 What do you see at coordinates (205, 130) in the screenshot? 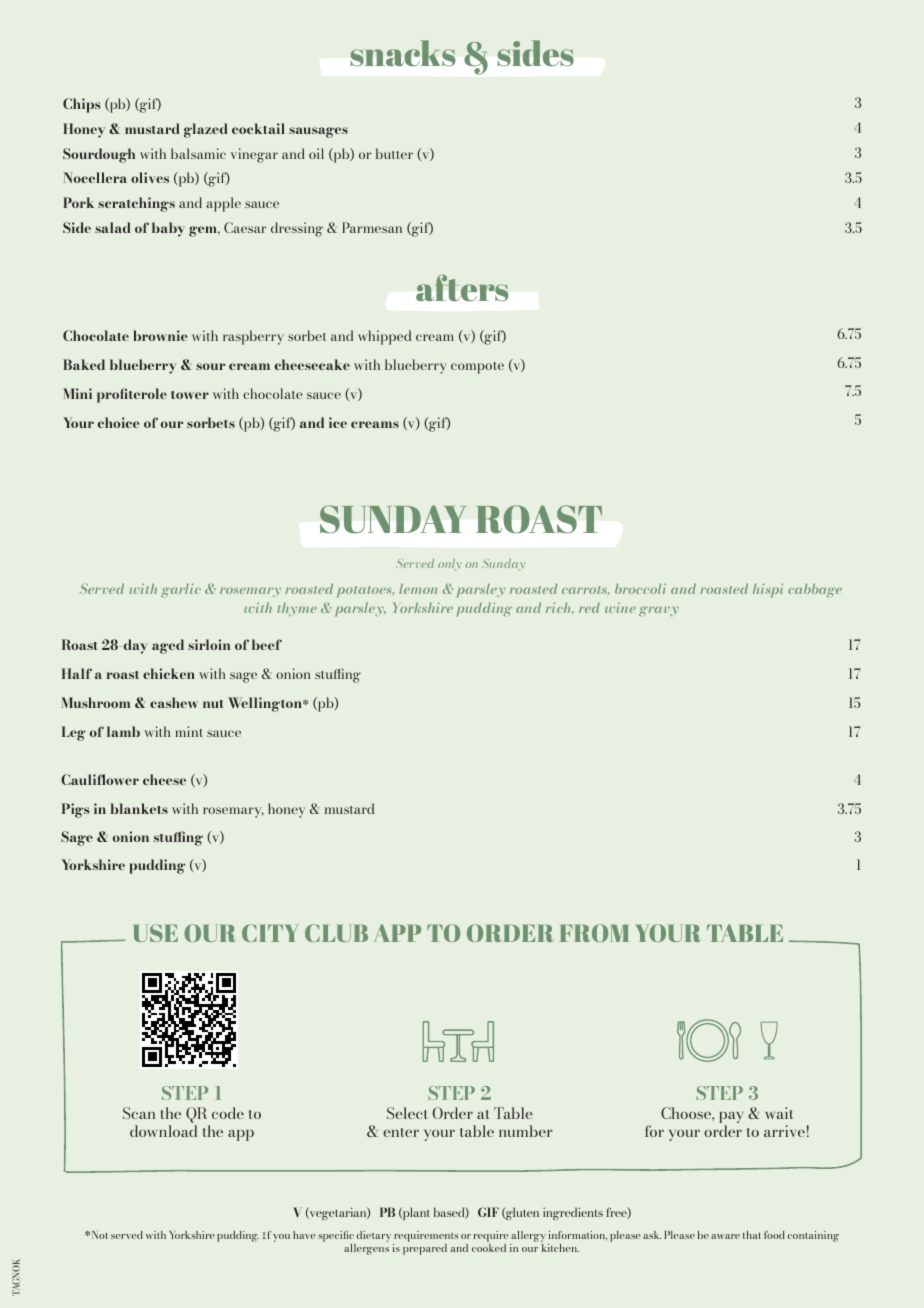
I see `glazed` at bounding box center [205, 130].
